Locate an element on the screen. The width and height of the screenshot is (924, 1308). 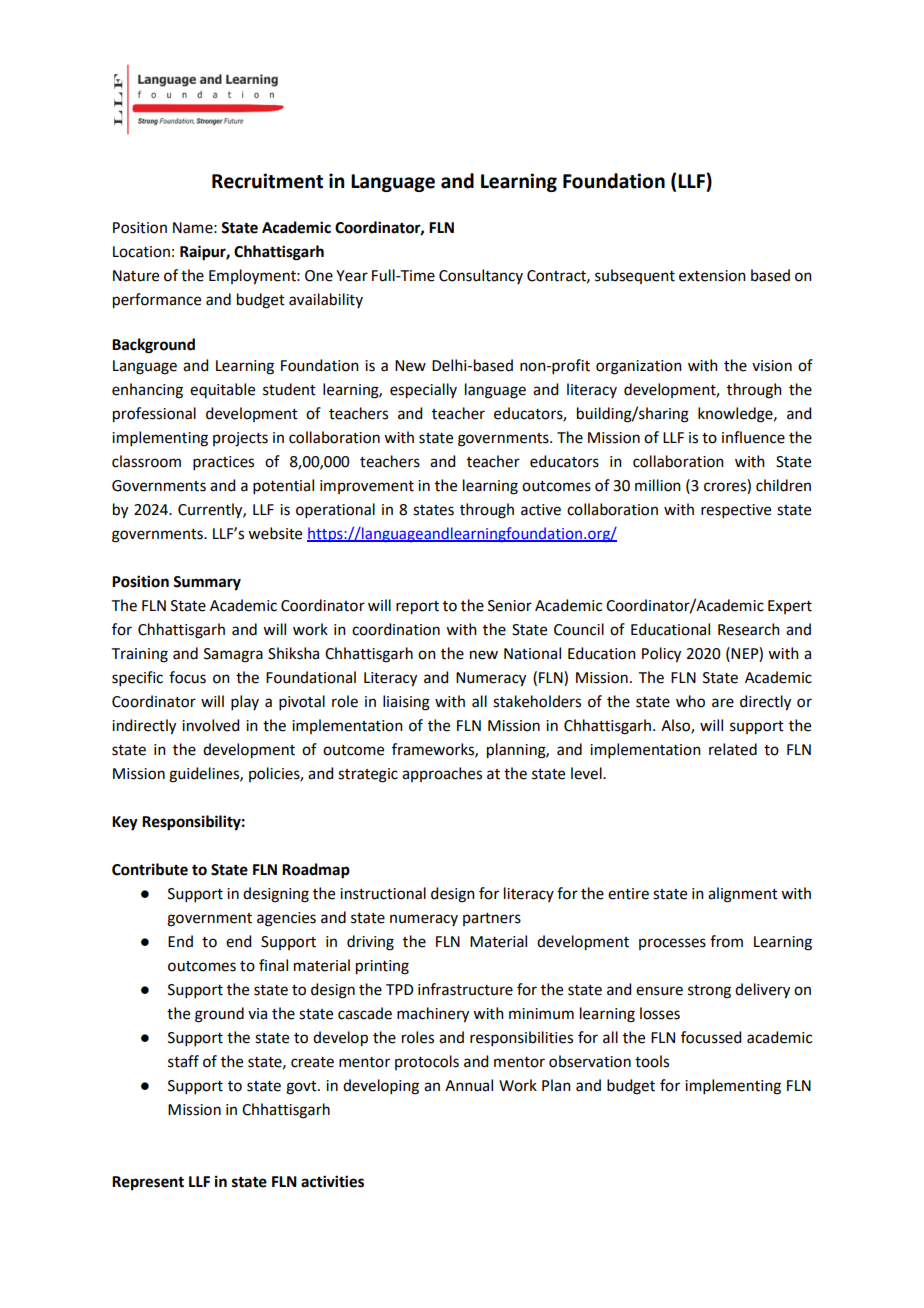
tools is located at coordinates (652, 1061).
